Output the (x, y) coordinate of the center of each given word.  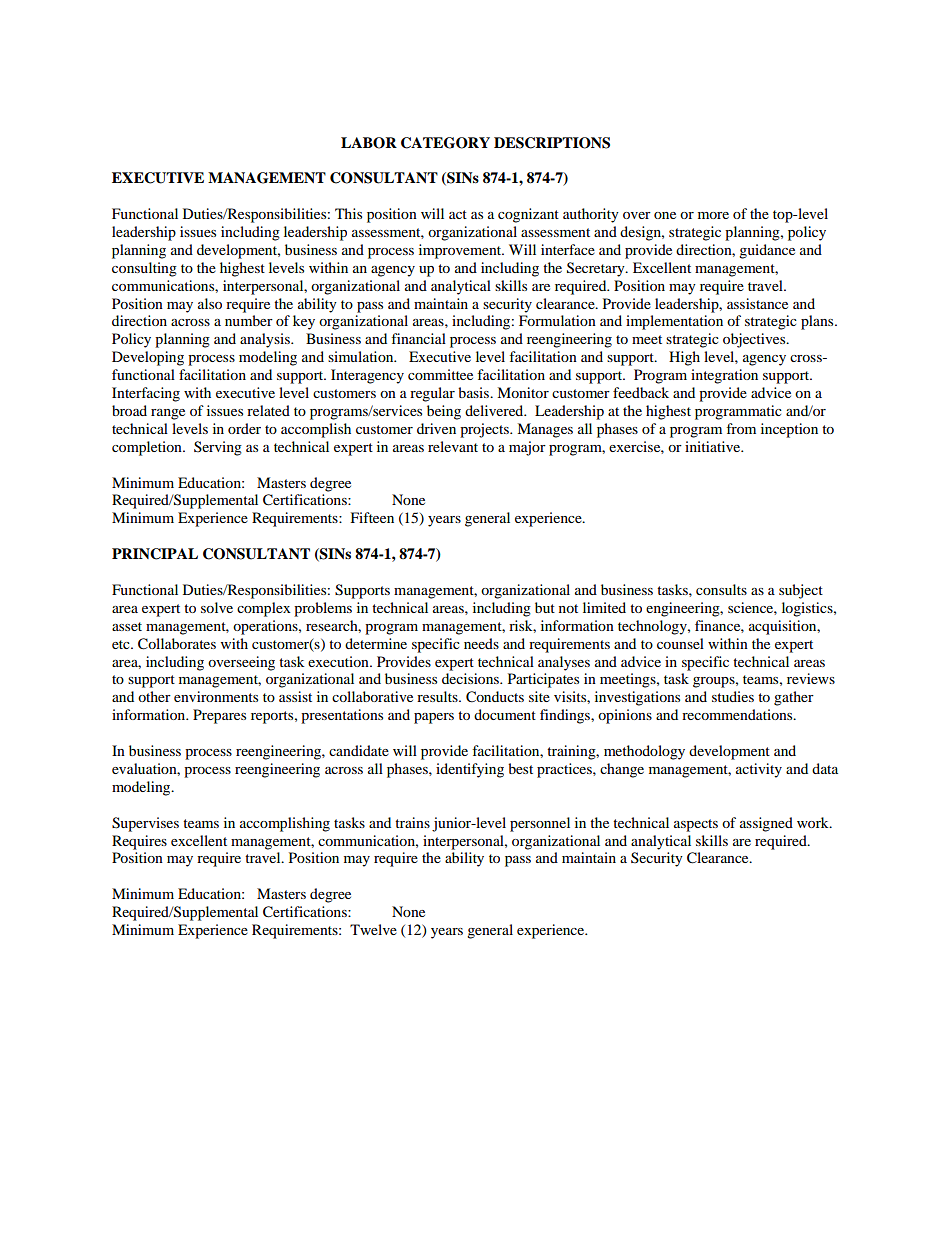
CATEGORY (445, 143)
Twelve (373, 929)
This (348, 213)
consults (721, 589)
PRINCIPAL (155, 554)
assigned (766, 824)
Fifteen (372, 517)
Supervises (145, 824)
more (713, 215)
